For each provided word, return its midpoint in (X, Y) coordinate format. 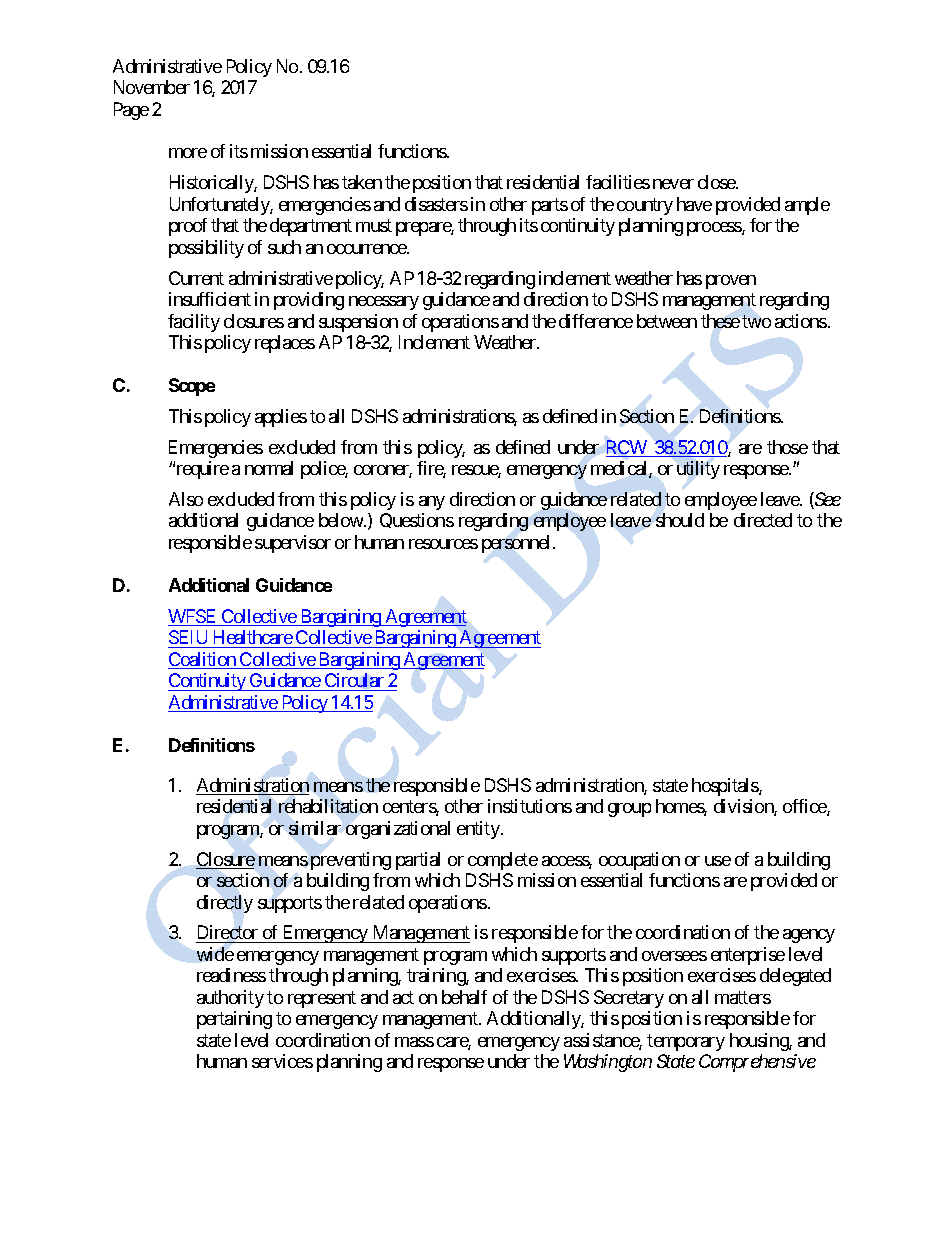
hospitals (726, 787)
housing (760, 1042)
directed (763, 520)
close (717, 182)
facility (194, 323)
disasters (436, 204)
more (188, 153)
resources (443, 544)
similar (315, 828)
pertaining (234, 1020)
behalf (464, 997)
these (720, 321)
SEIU (188, 637)
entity (479, 830)
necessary (384, 303)
